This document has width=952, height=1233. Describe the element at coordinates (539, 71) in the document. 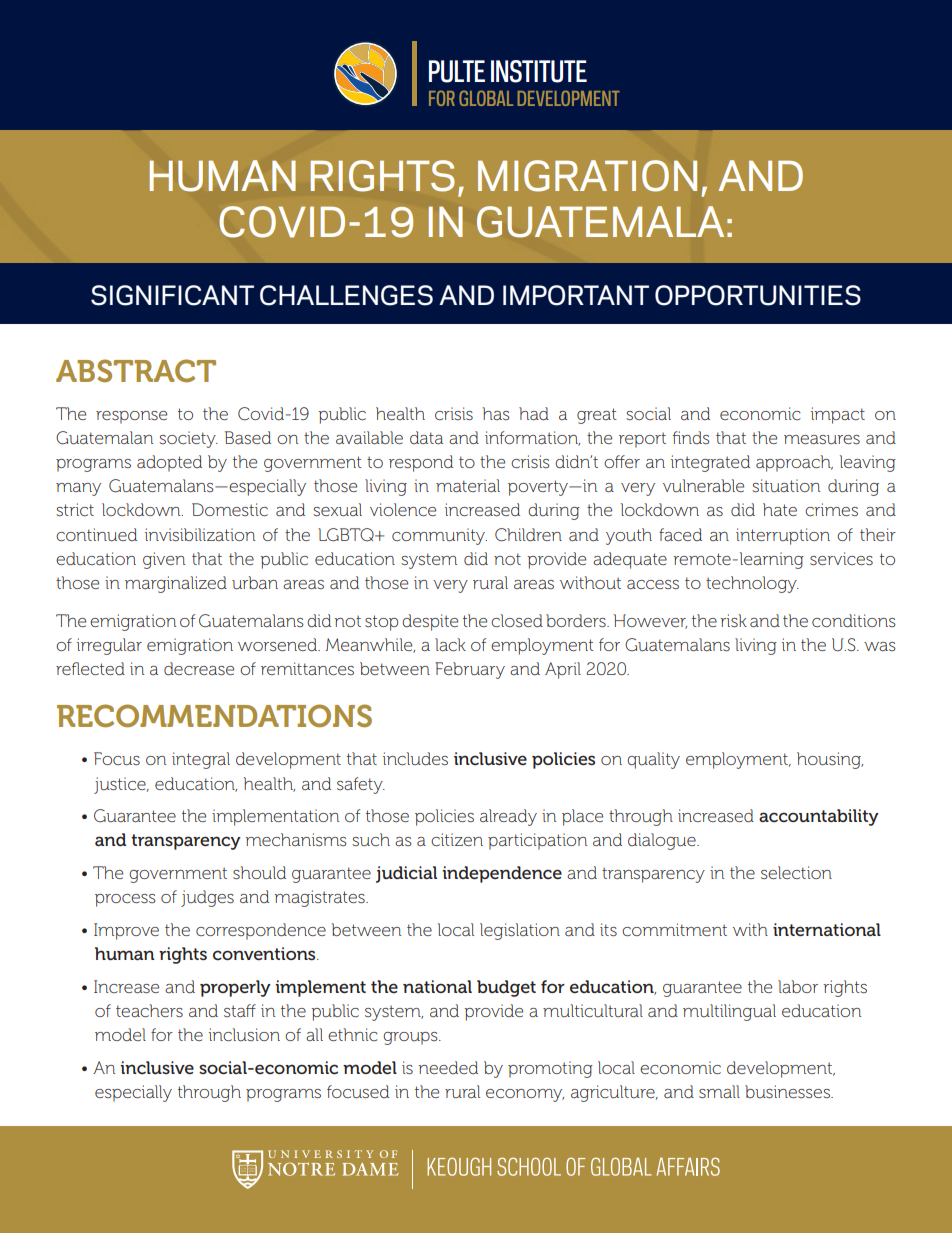

I see `INSTITUTE` at that location.
